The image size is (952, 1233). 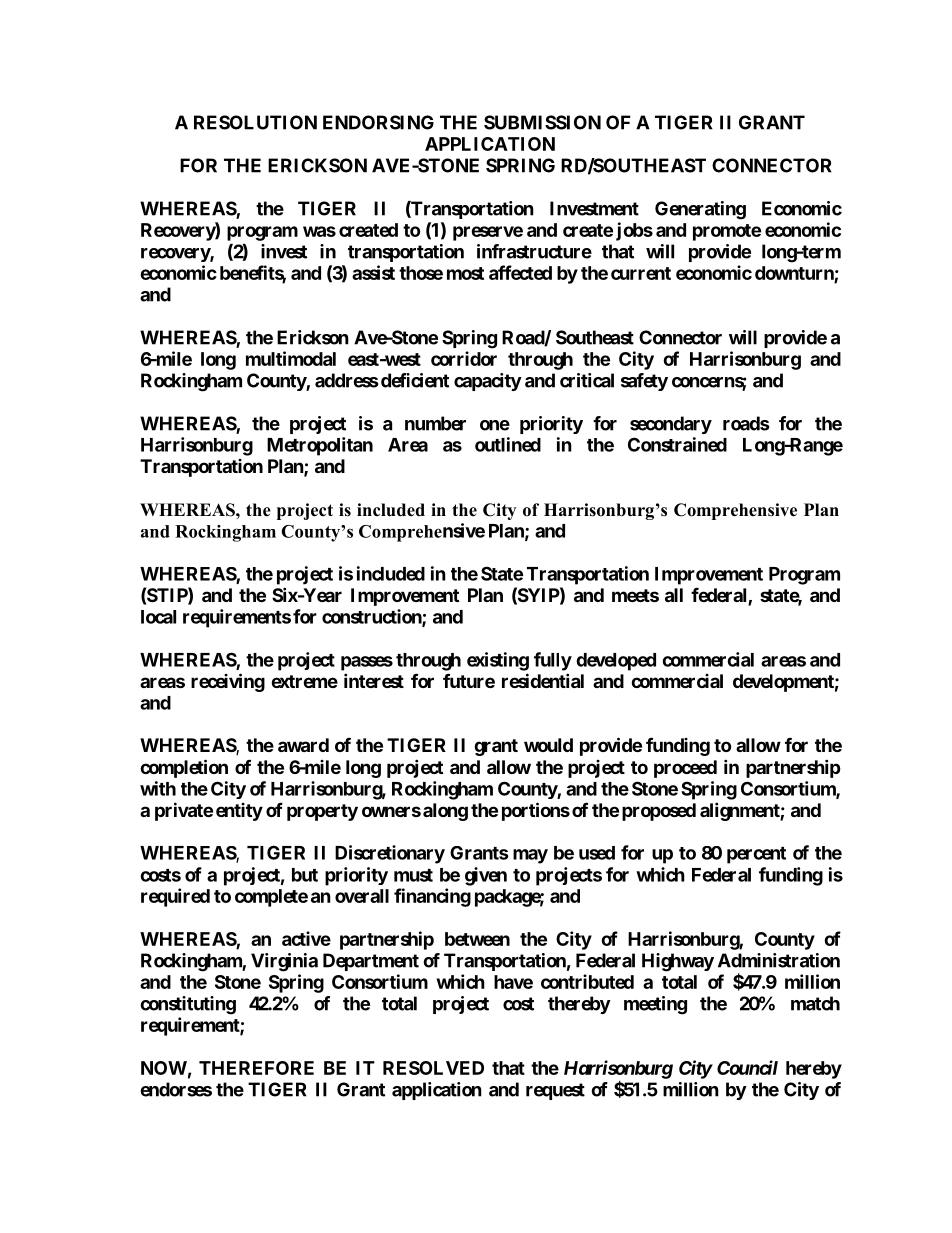 I want to click on RESOLVED, so click(x=433, y=1068).
